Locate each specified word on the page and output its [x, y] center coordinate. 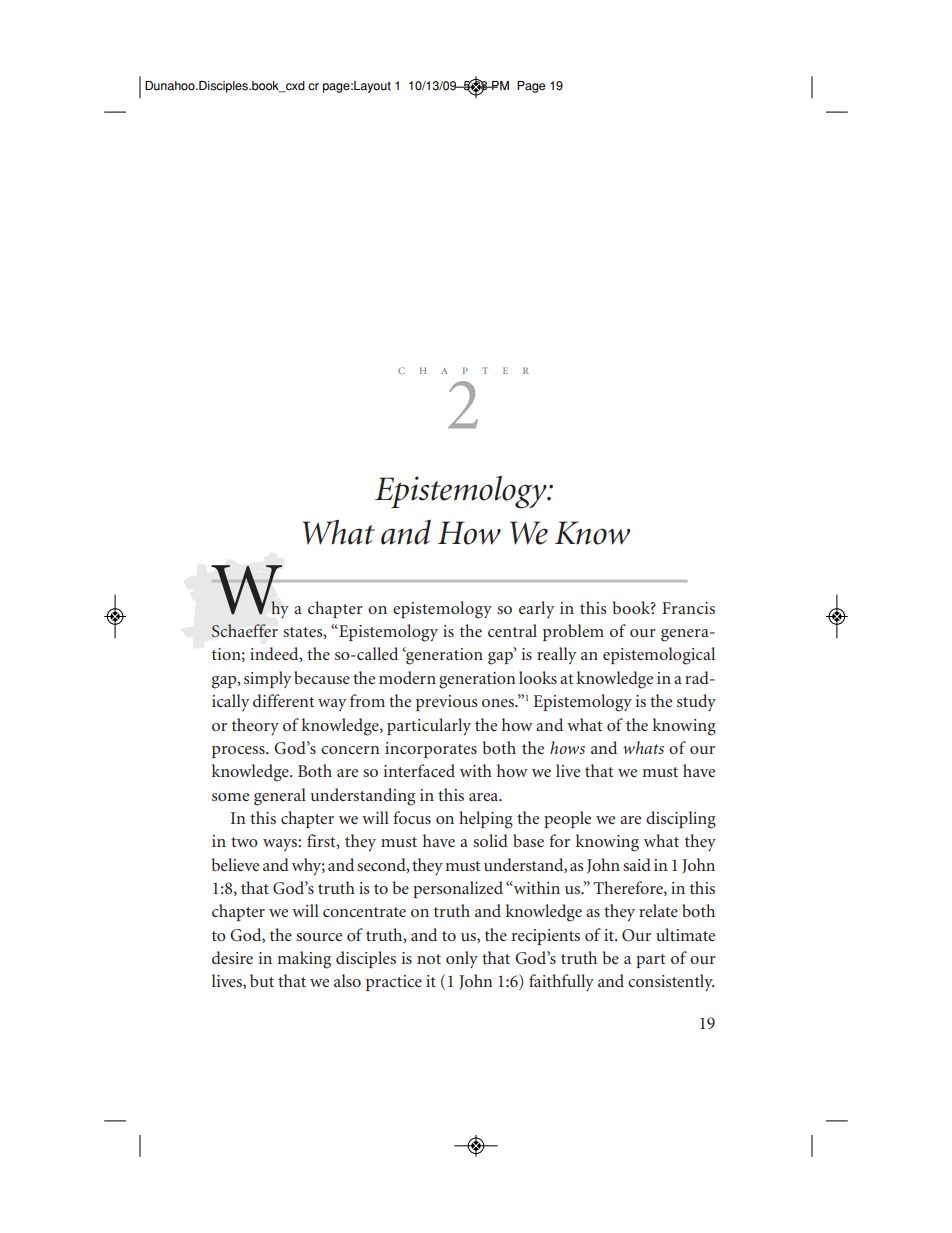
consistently [671, 982]
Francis [688, 608]
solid [490, 840]
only [462, 959]
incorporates [431, 750]
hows [567, 747]
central [512, 630]
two [244, 842]
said [637, 864]
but [262, 980]
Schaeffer [245, 630]
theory [255, 726]
